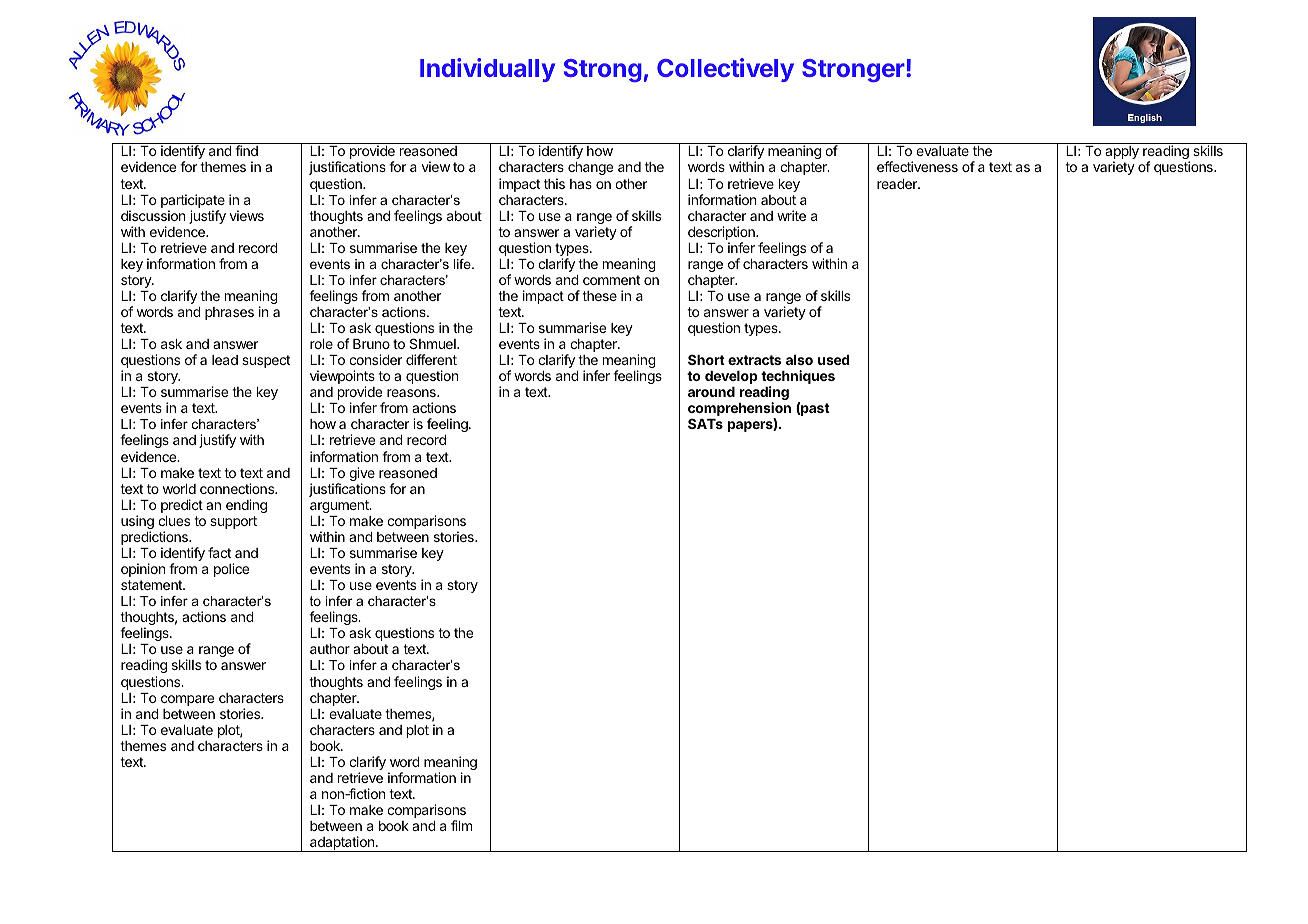 This screenshot has width=1308, height=924. Describe the element at coordinates (362, 475) in the screenshot. I see `give` at that location.
